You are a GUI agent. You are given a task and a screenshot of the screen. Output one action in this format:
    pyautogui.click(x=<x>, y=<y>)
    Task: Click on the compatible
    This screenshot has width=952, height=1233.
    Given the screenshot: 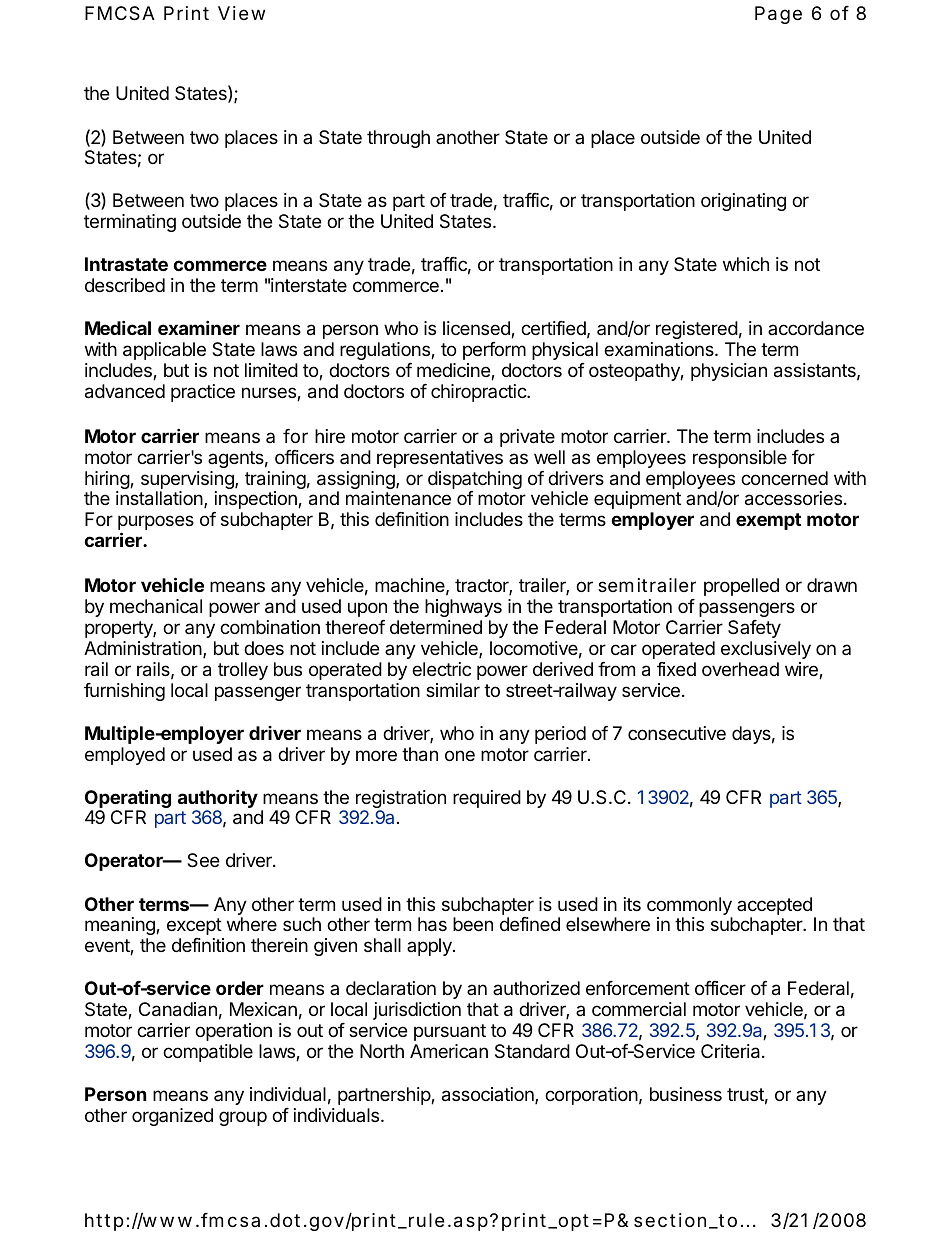 What is the action you would take?
    pyautogui.click(x=208, y=1053)
